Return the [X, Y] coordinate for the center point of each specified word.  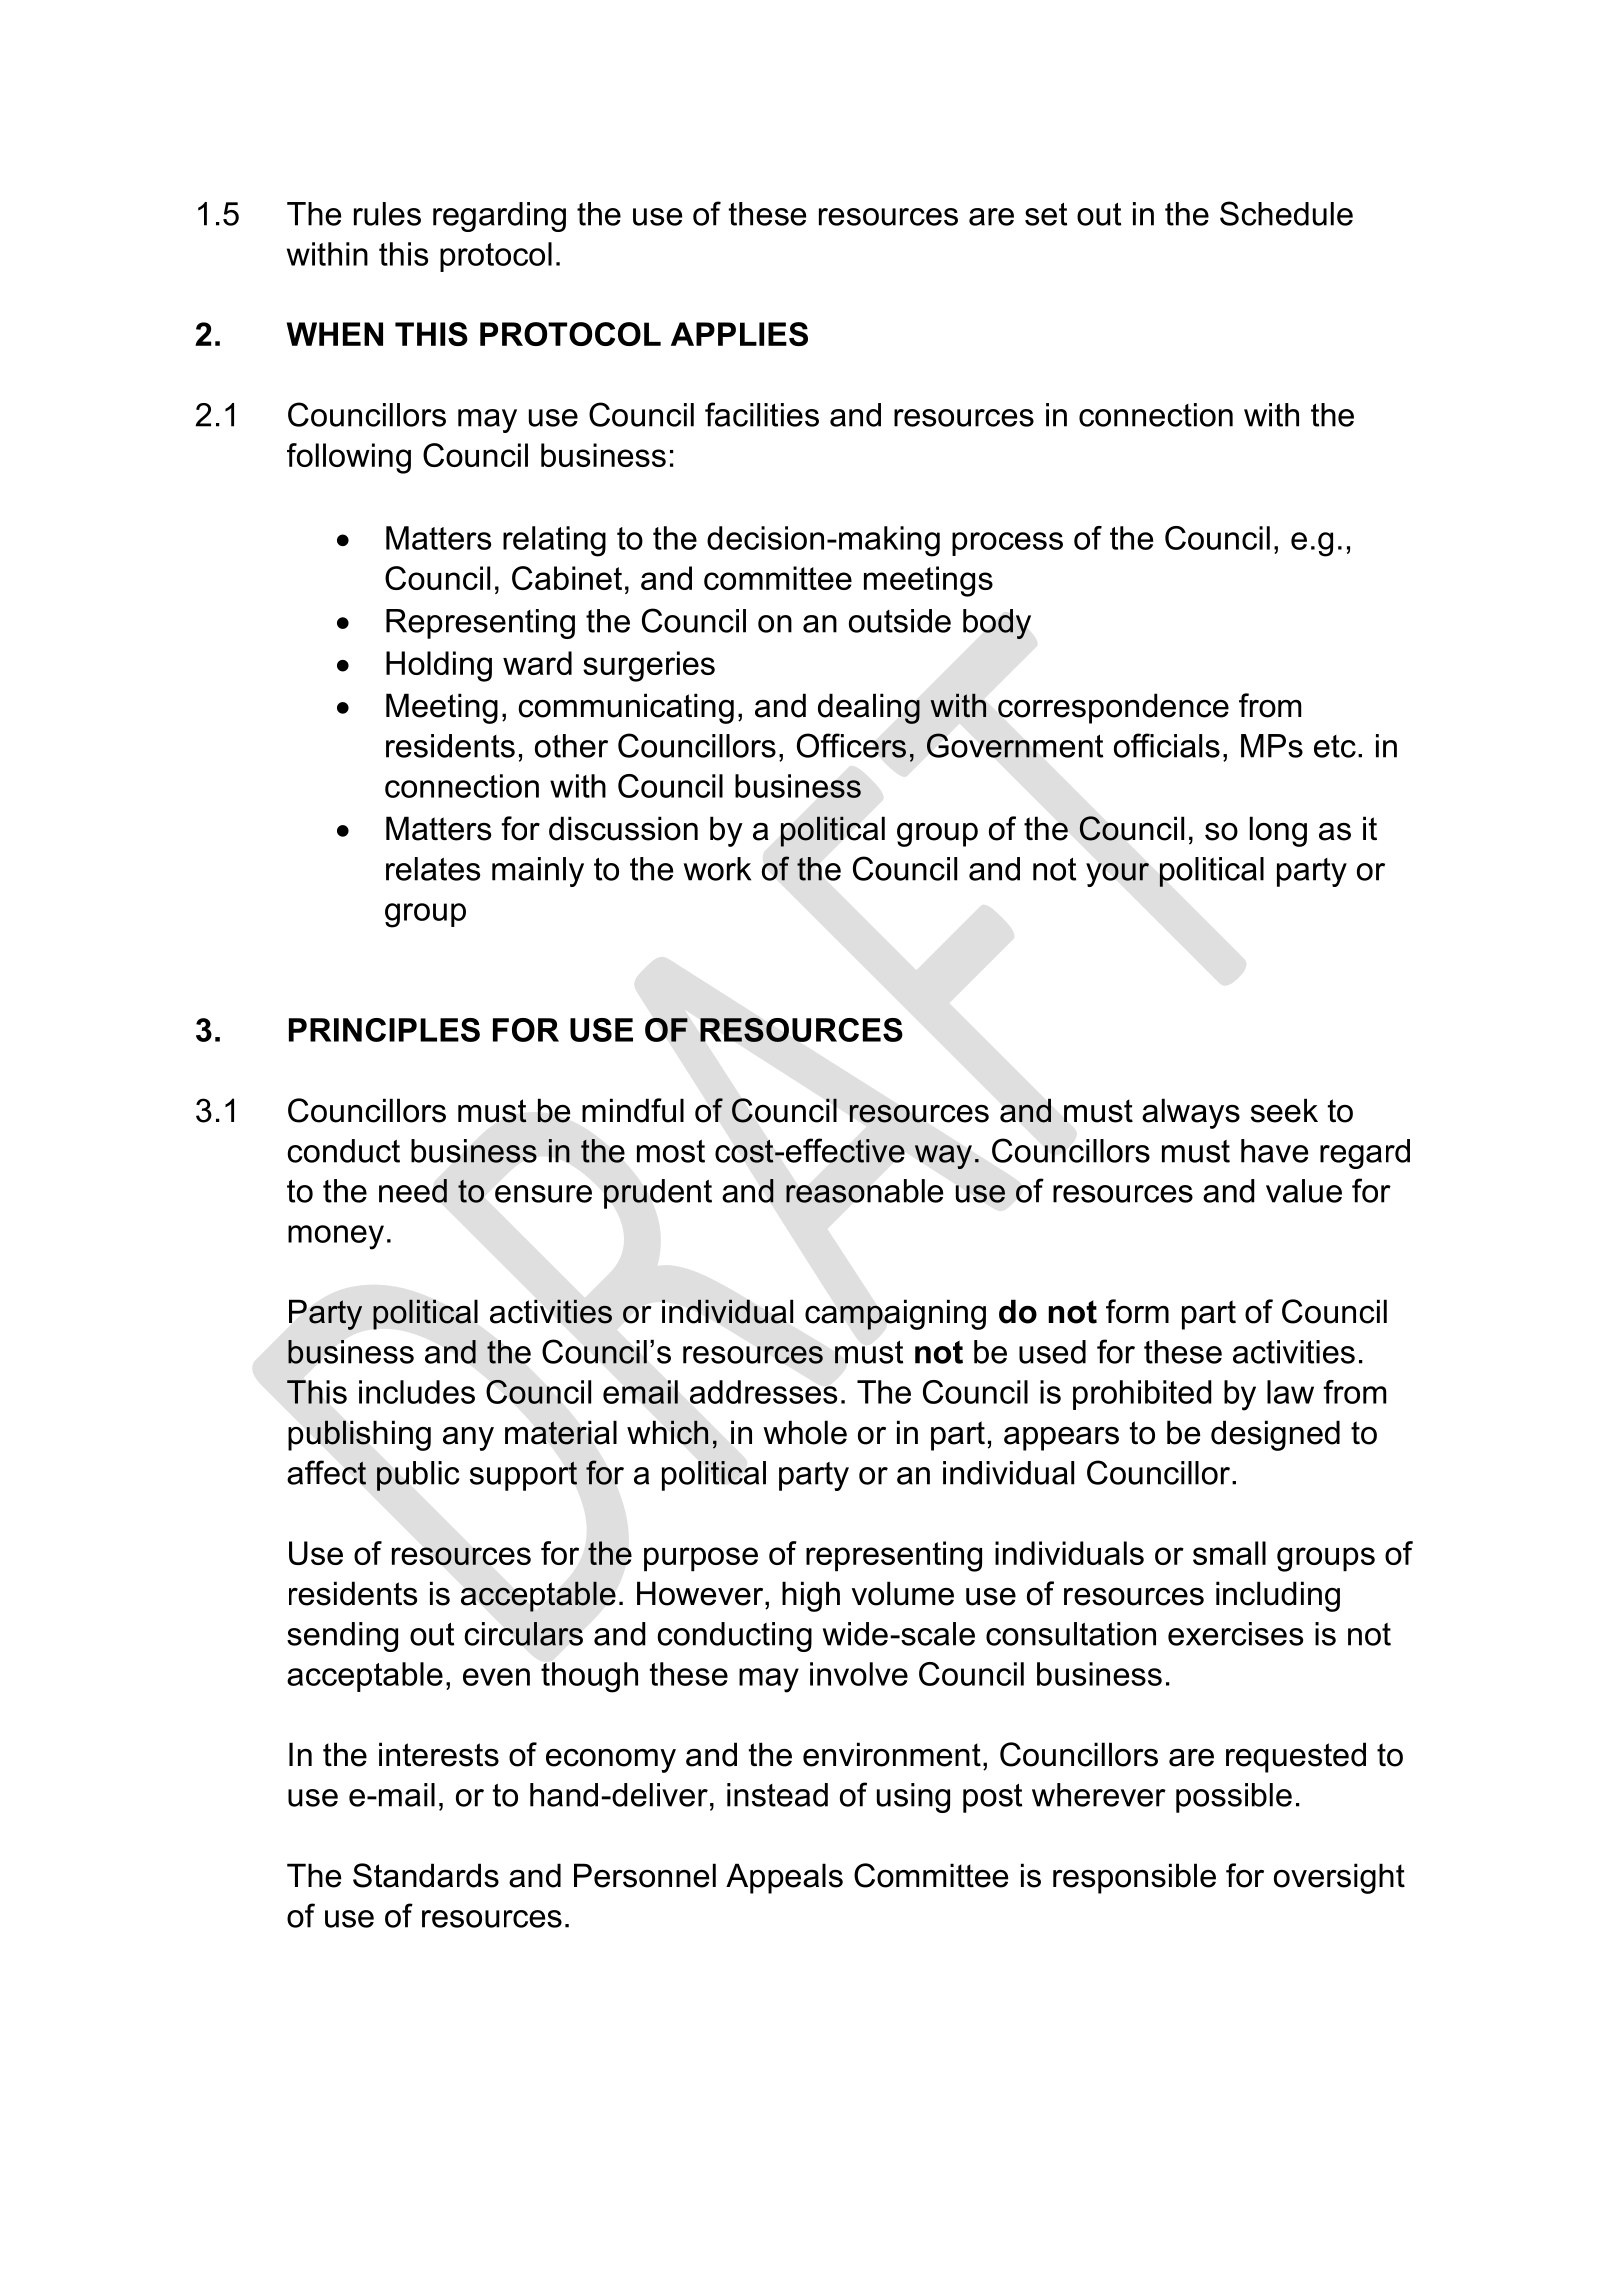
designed [1275, 1435]
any [468, 1439]
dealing [869, 708]
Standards [426, 1875]
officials [1167, 745]
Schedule [1286, 213]
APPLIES [739, 334]
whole [805, 1432]
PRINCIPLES [384, 1030]
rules [387, 214]
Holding [439, 666]
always [1191, 1113]
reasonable [864, 1191]
